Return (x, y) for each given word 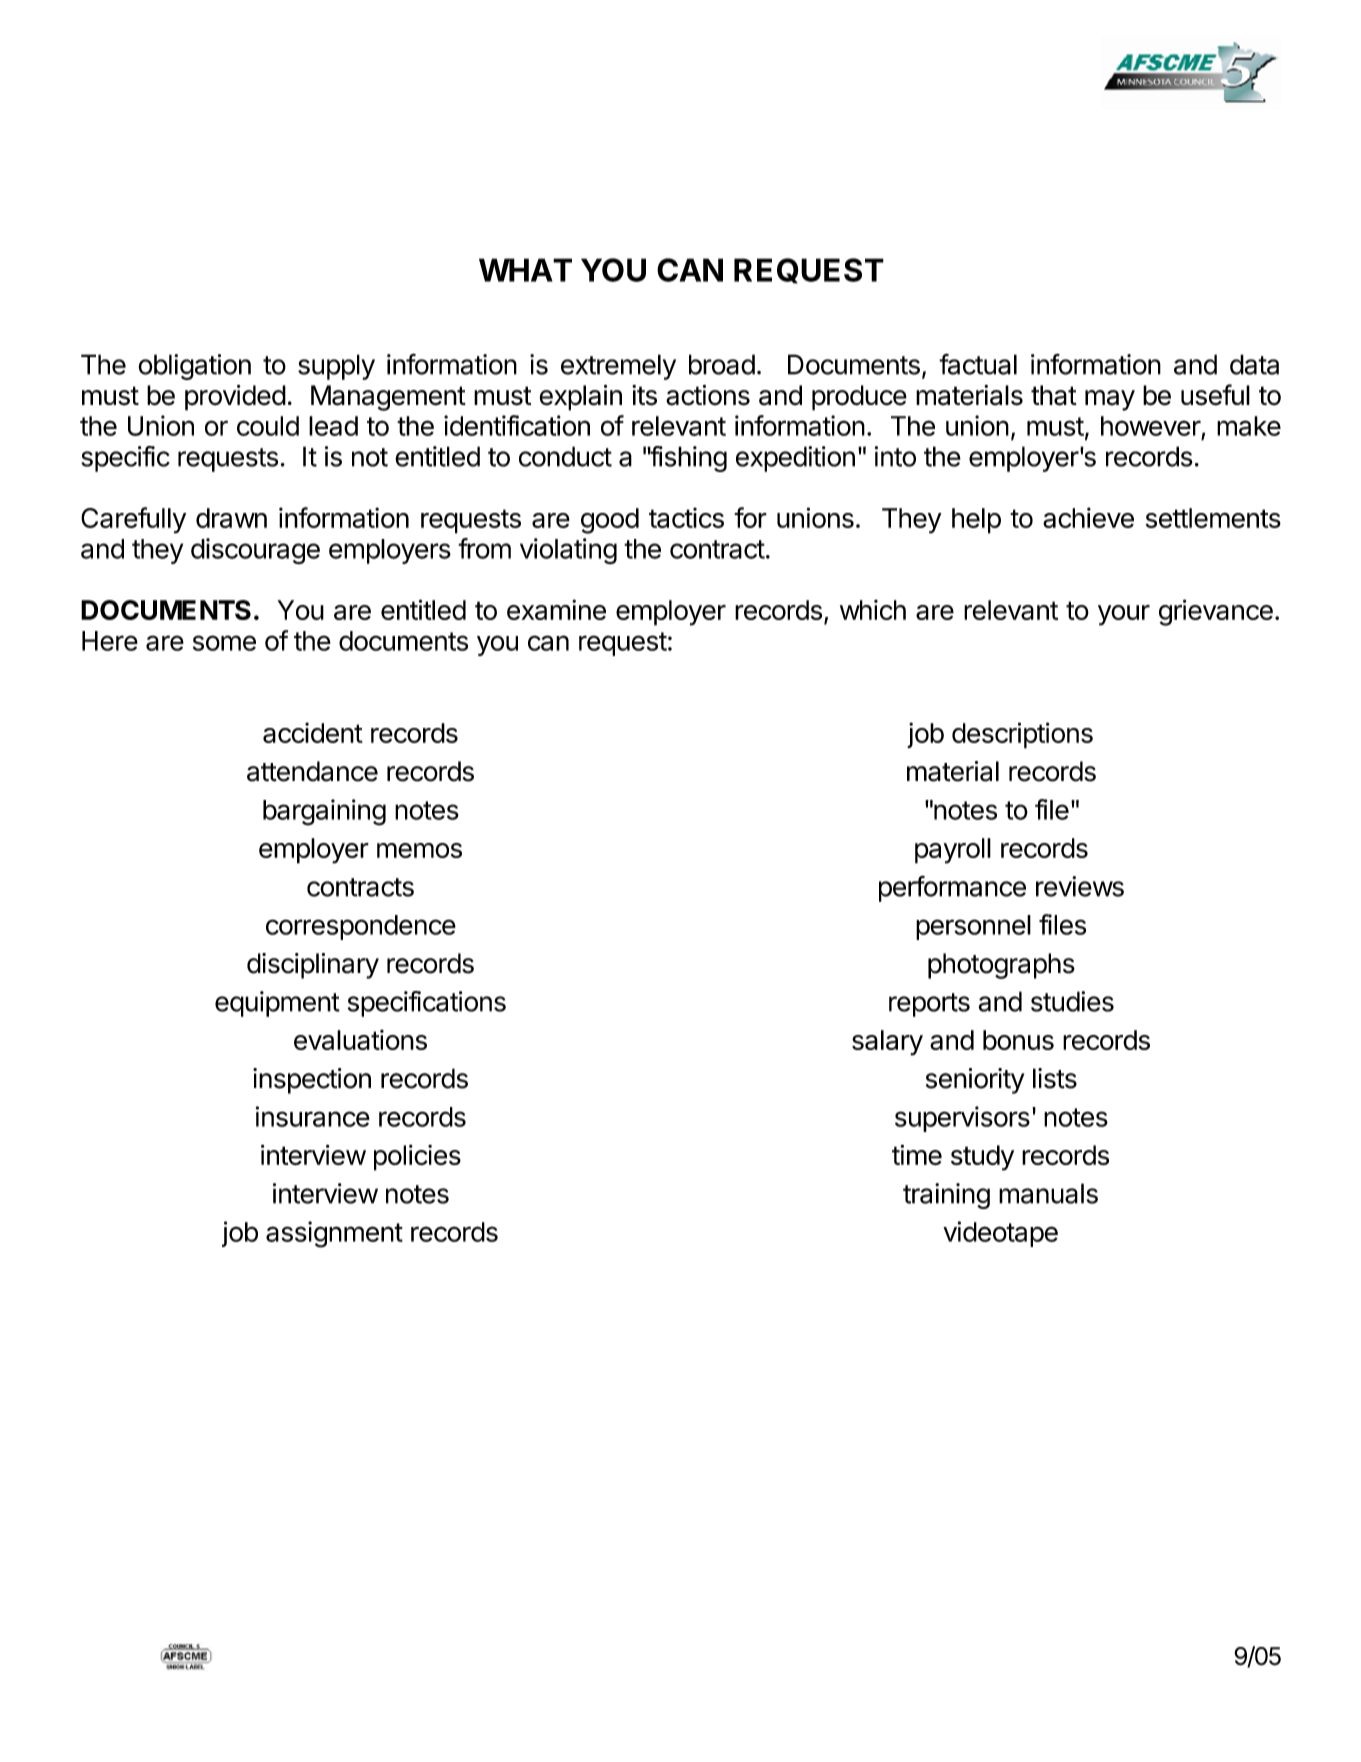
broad (722, 364)
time (917, 1154)
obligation (195, 367)
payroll (953, 851)
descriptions (1022, 735)
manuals (1048, 1193)
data (1254, 364)
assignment (334, 1234)
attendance (312, 771)
